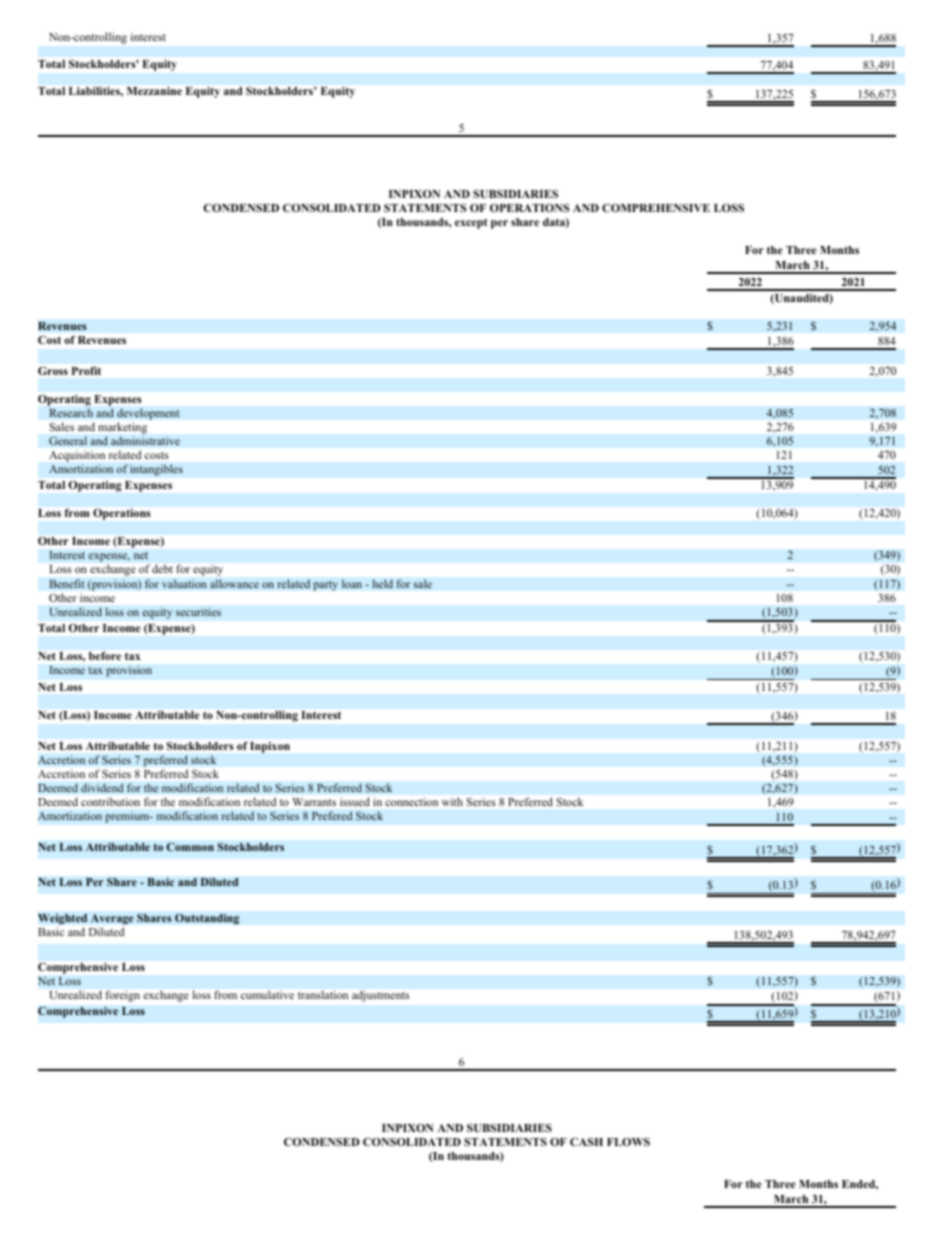  I want to click on foreign, so click(123, 996).
